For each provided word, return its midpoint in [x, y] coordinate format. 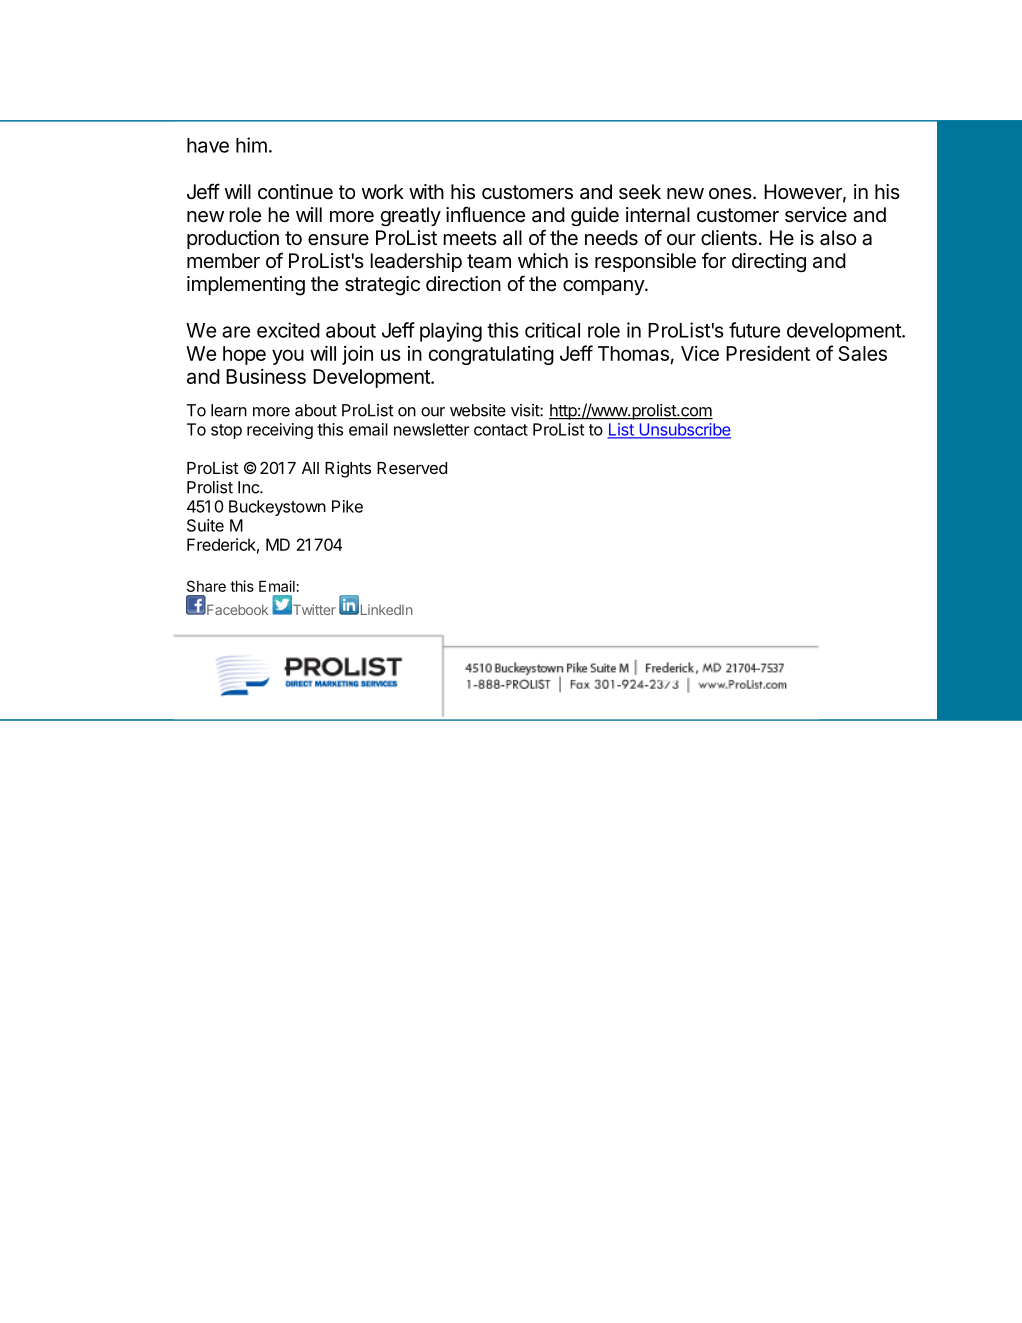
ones [730, 193]
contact [501, 430]
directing [769, 262]
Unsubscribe [684, 430]
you [288, 357]
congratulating [491, 355]
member [223, 260]
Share [206, 586]
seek [640, 192]
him [251, 145]
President [768, 353]
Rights [348, 469]
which [543, 260]
